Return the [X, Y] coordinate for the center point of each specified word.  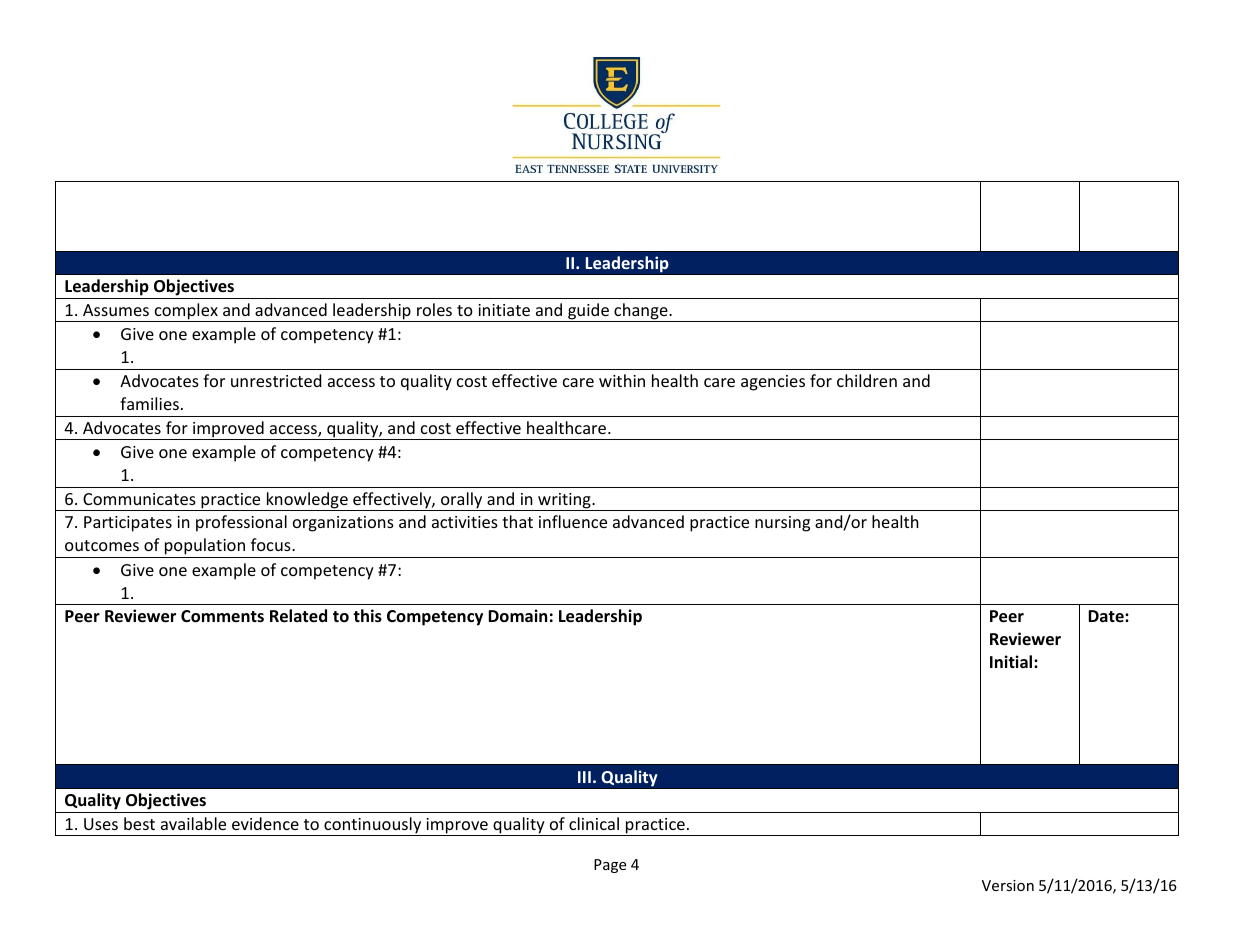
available [193, 823]
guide [588, 312]
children [867, 380]
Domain [517, 616]
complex [186, 312]
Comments [222, 616]
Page [610, 866]
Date [1107, 616]
